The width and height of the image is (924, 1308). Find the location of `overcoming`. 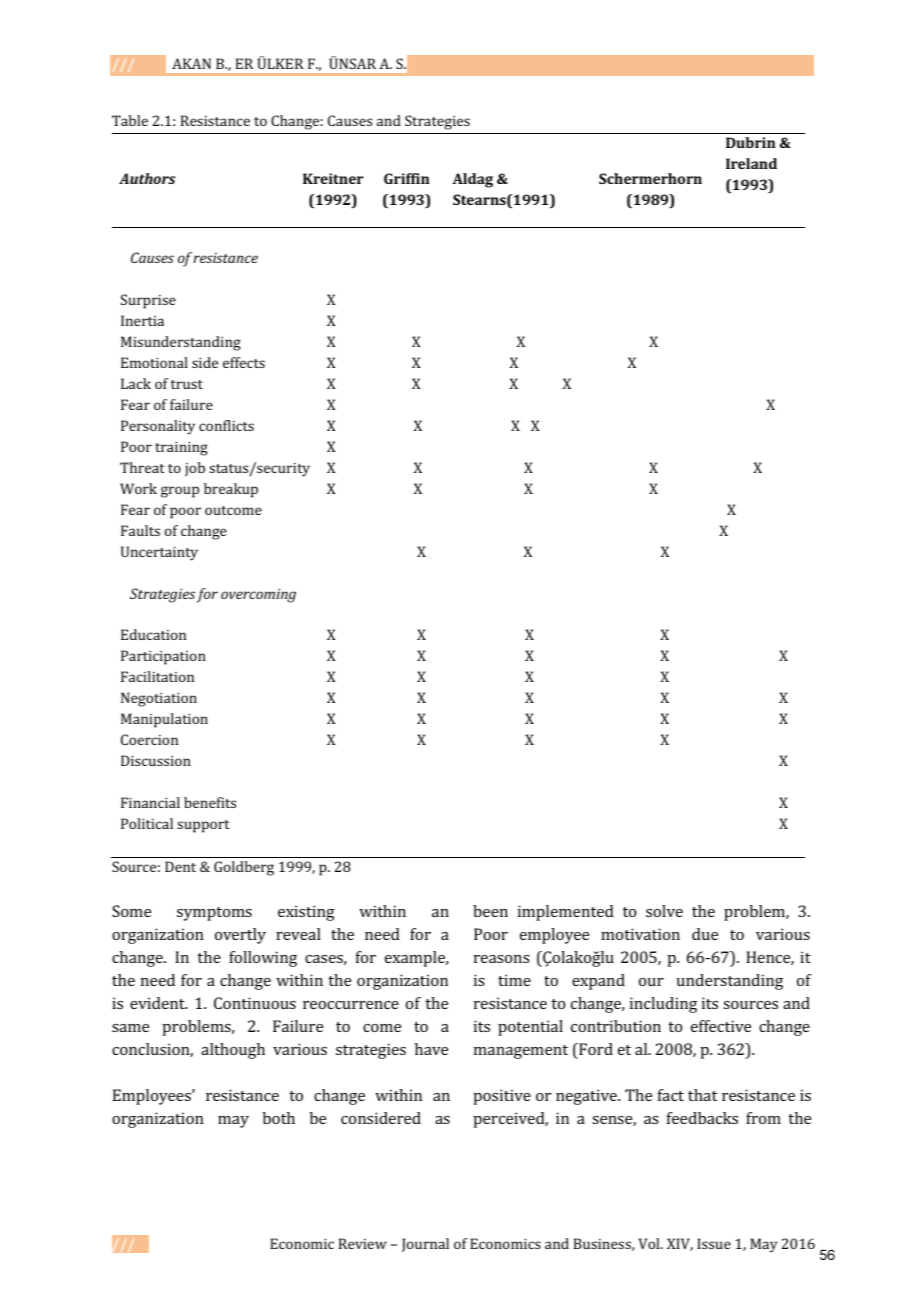

overcoming is located at coordinates (258, 596).
